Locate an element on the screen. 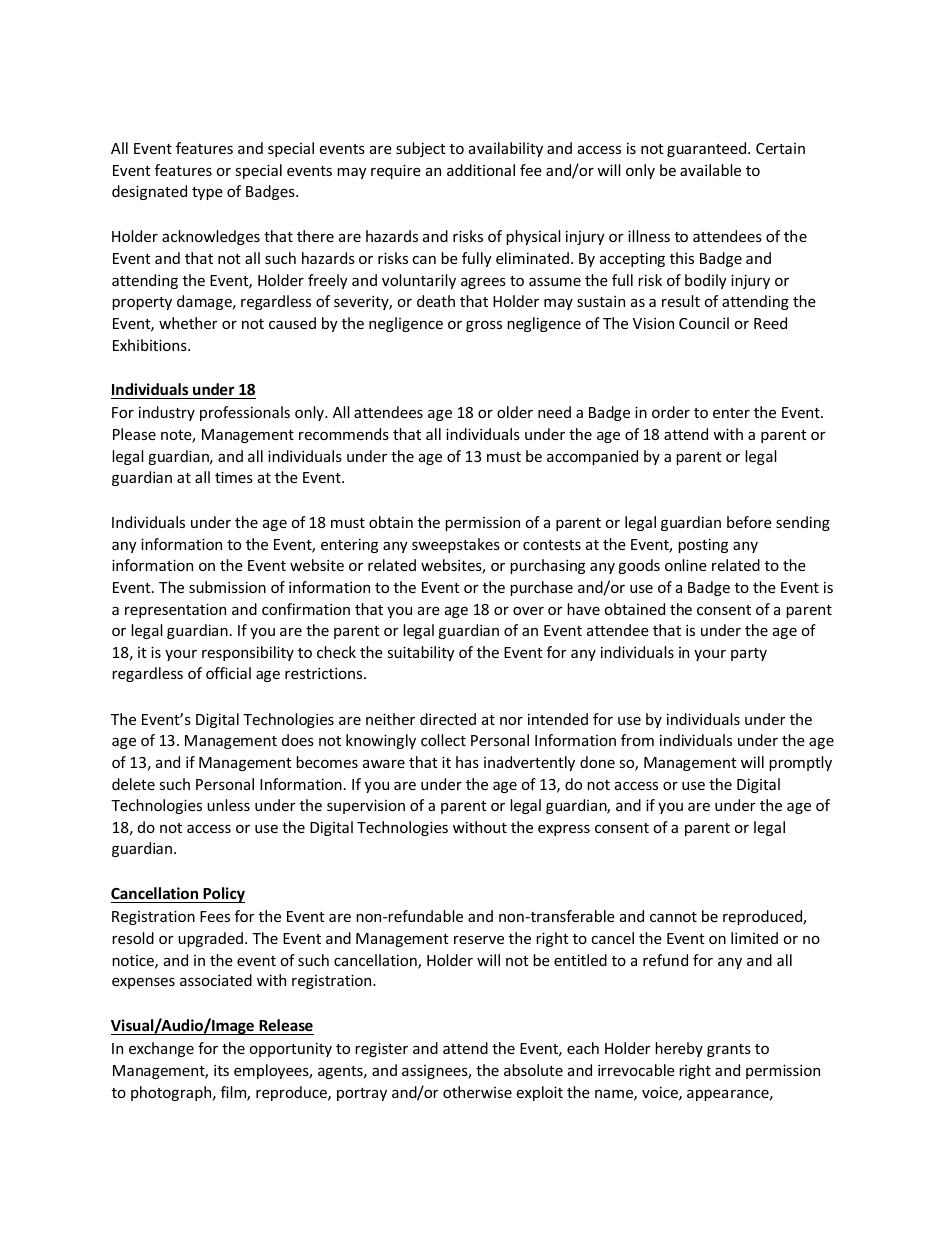  its is located at coordinates (221, 1070).
